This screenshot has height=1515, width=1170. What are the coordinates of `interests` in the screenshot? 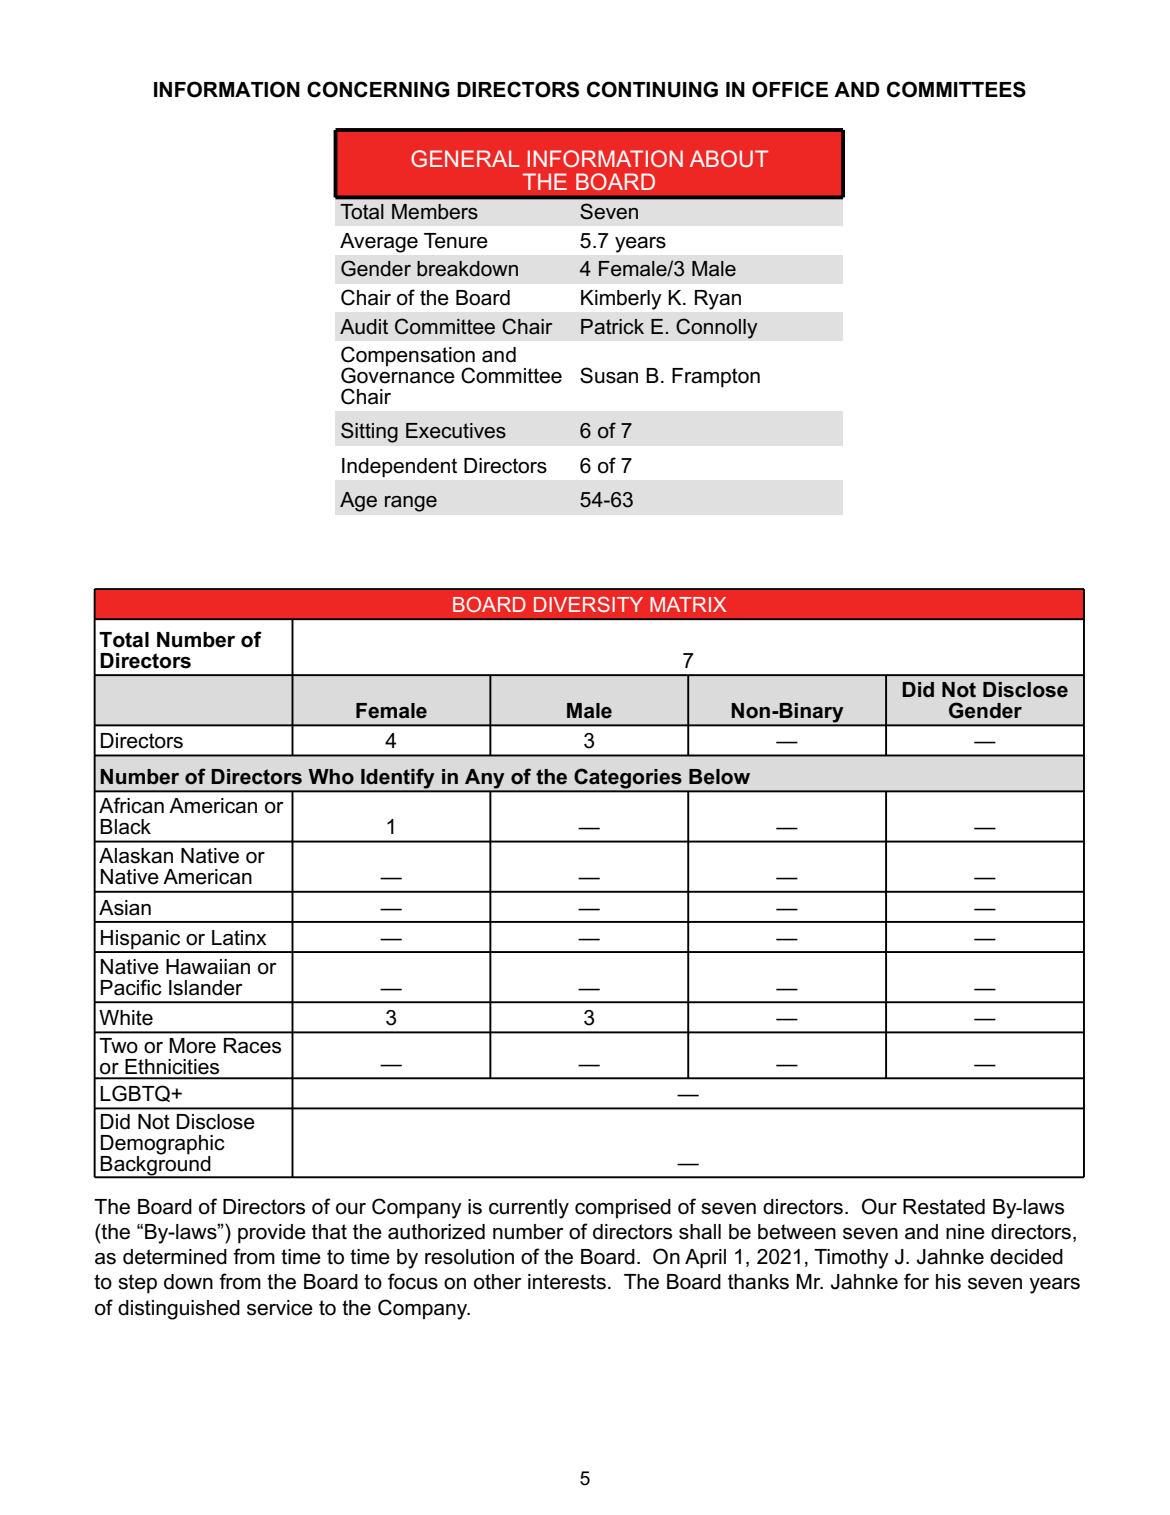 It's located at (567, 1282).
